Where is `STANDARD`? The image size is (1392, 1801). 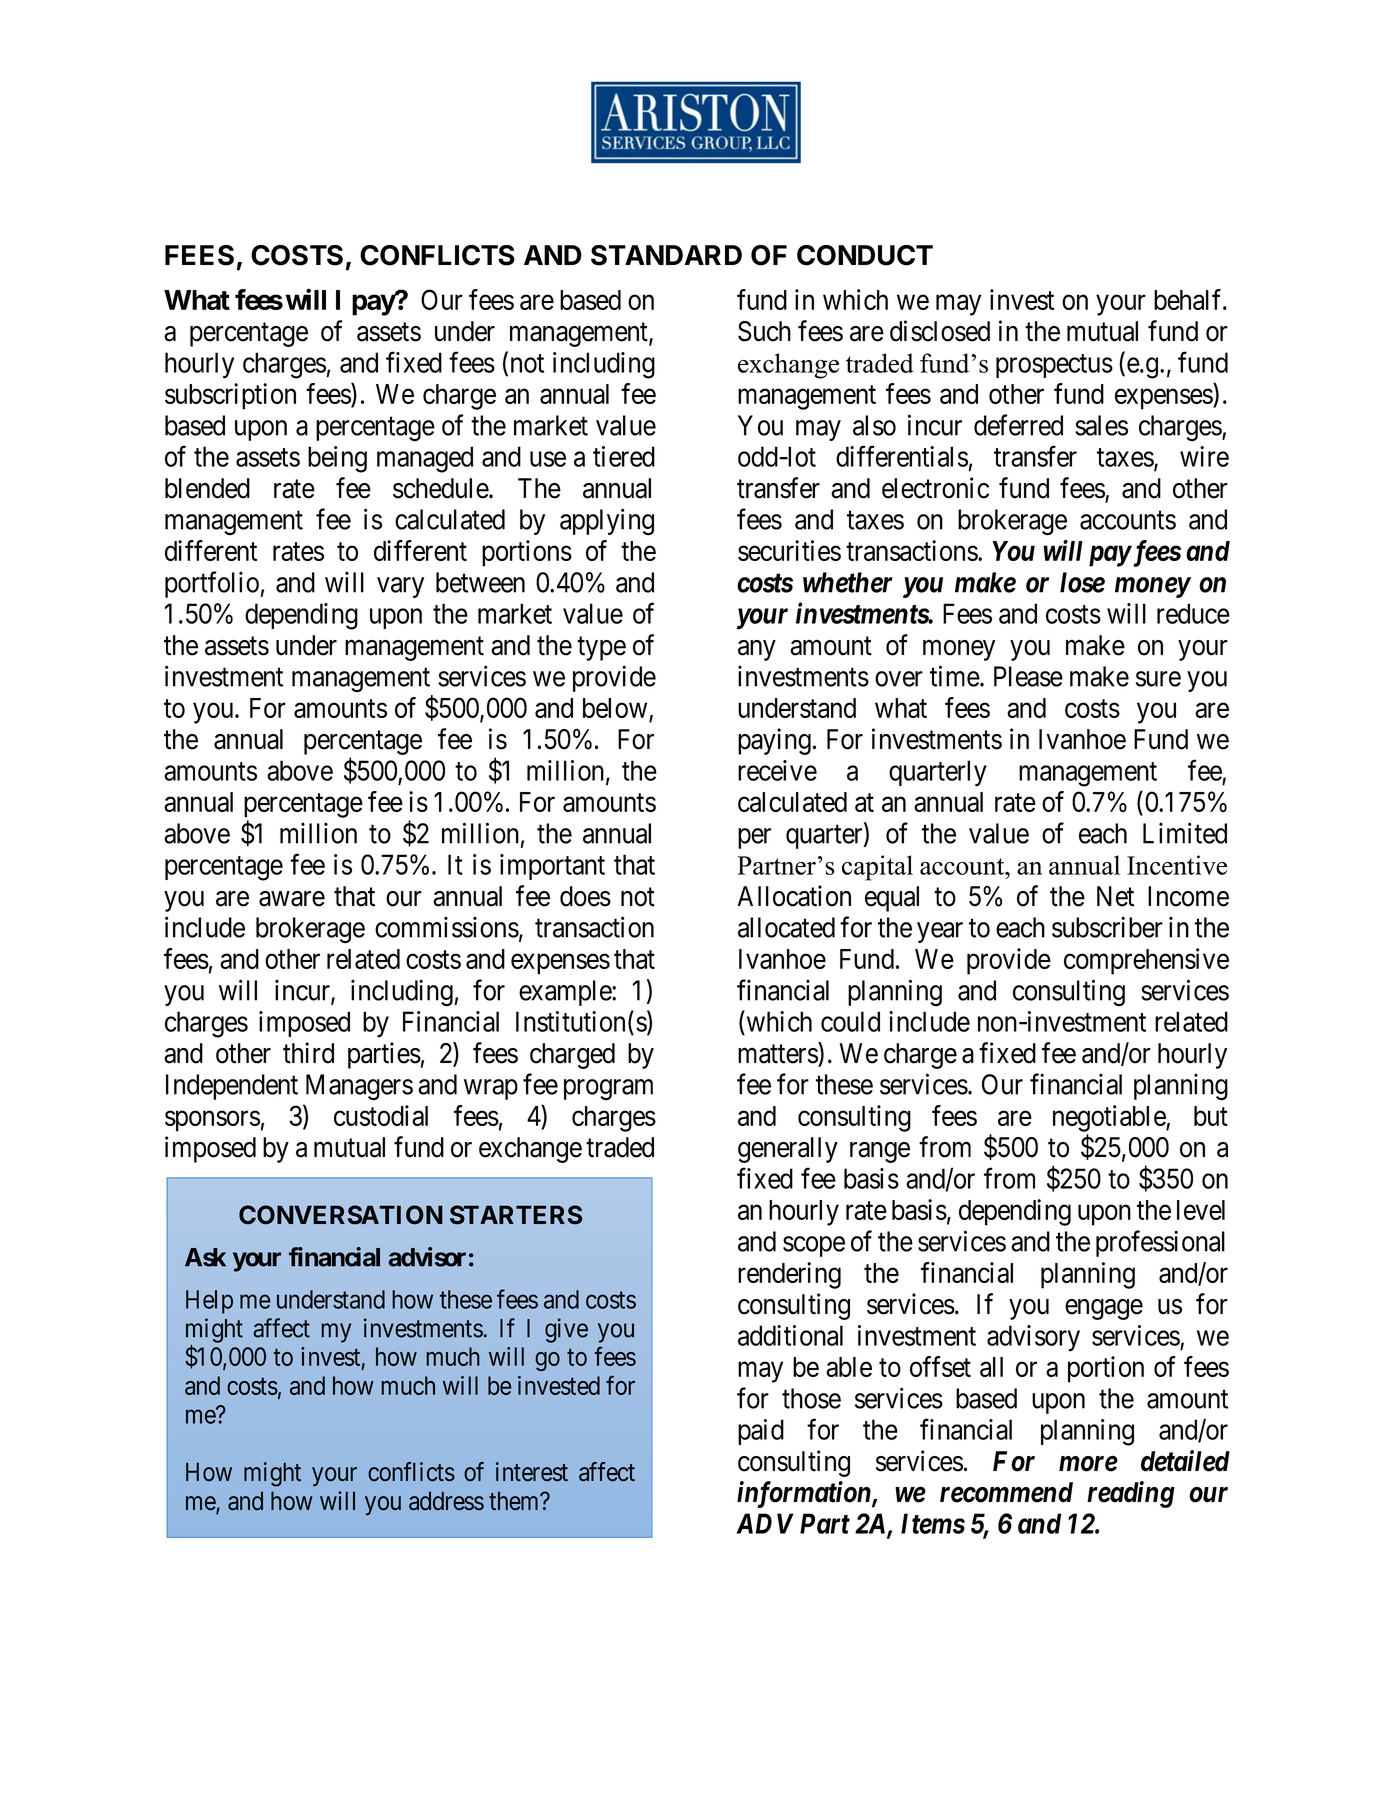
STANDARD is located at coordinates (666, 255).
